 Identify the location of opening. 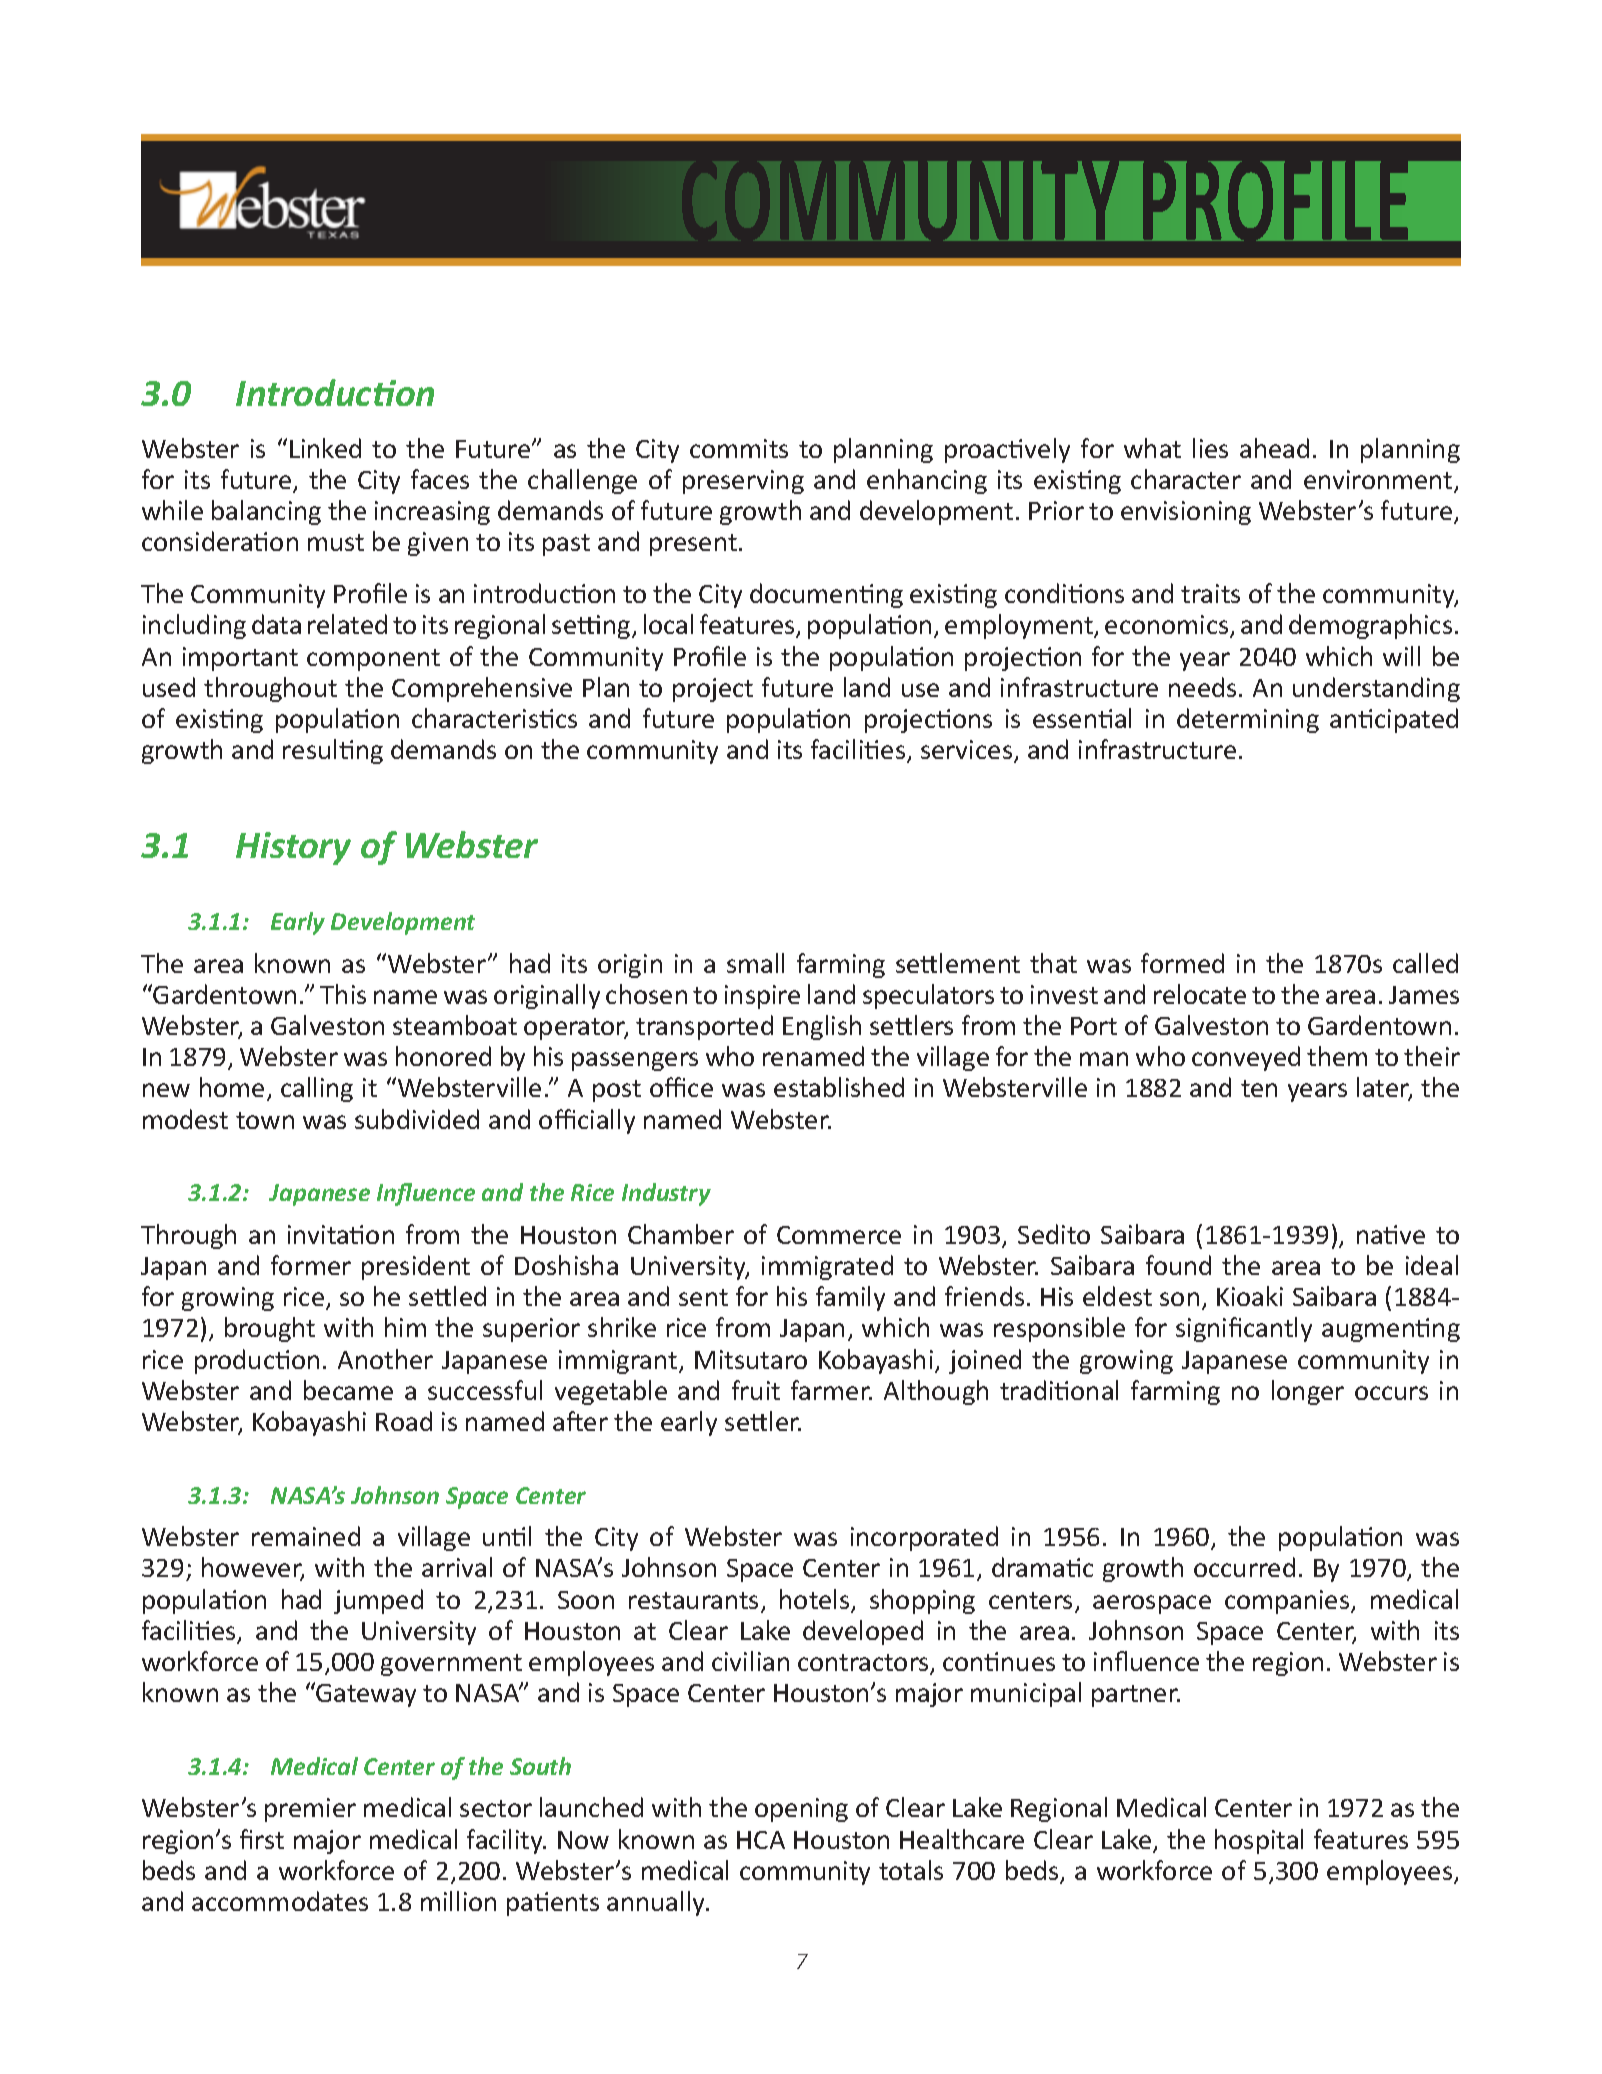
(801, 1810).
